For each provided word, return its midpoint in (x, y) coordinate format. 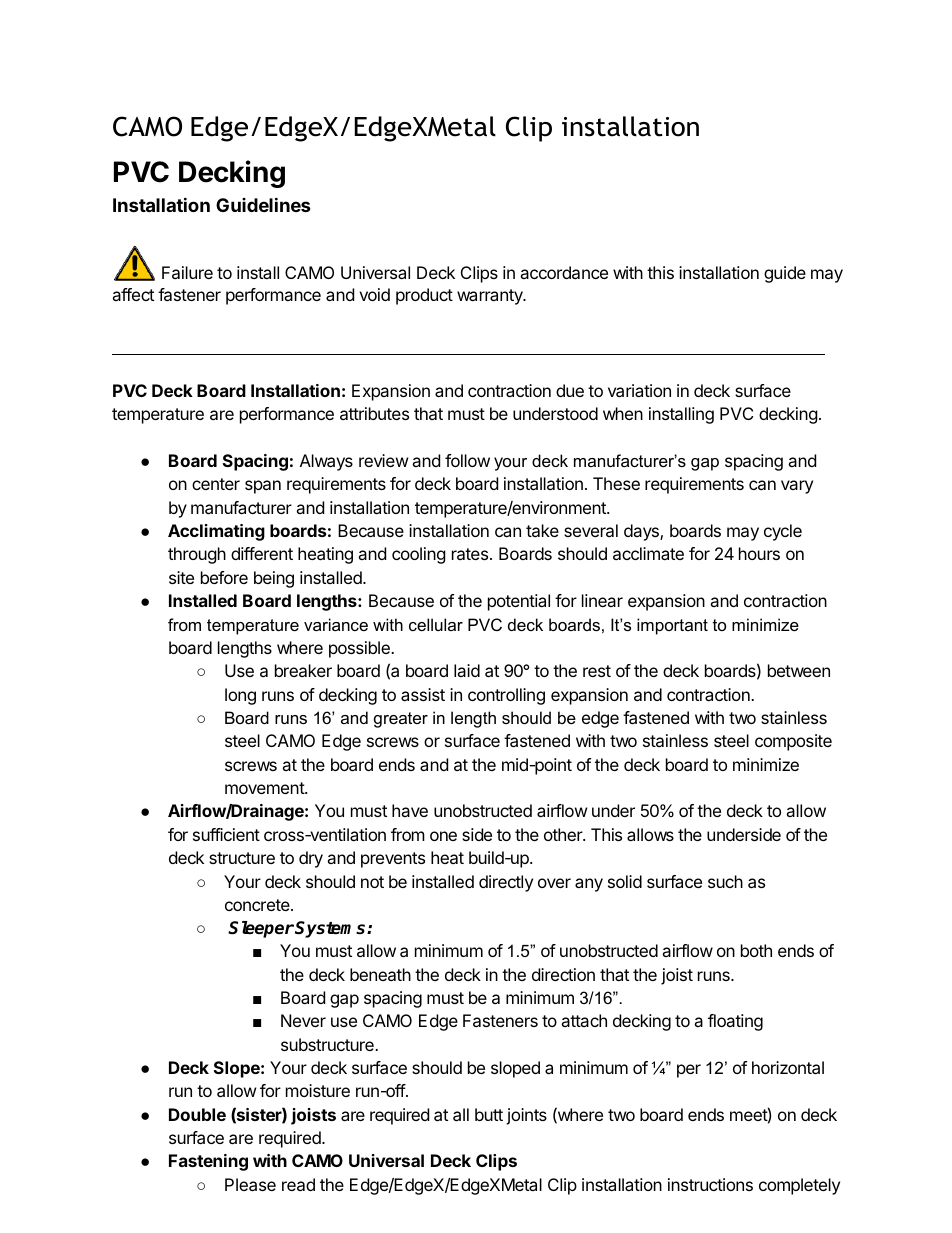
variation (639, 390)
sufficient (226, 834)
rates (470, 554)
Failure (187, 272)
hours (759, 553)
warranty (491, 297)
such (725, 881)
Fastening (208, 1162)
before (224, 577)
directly (506, 883)
